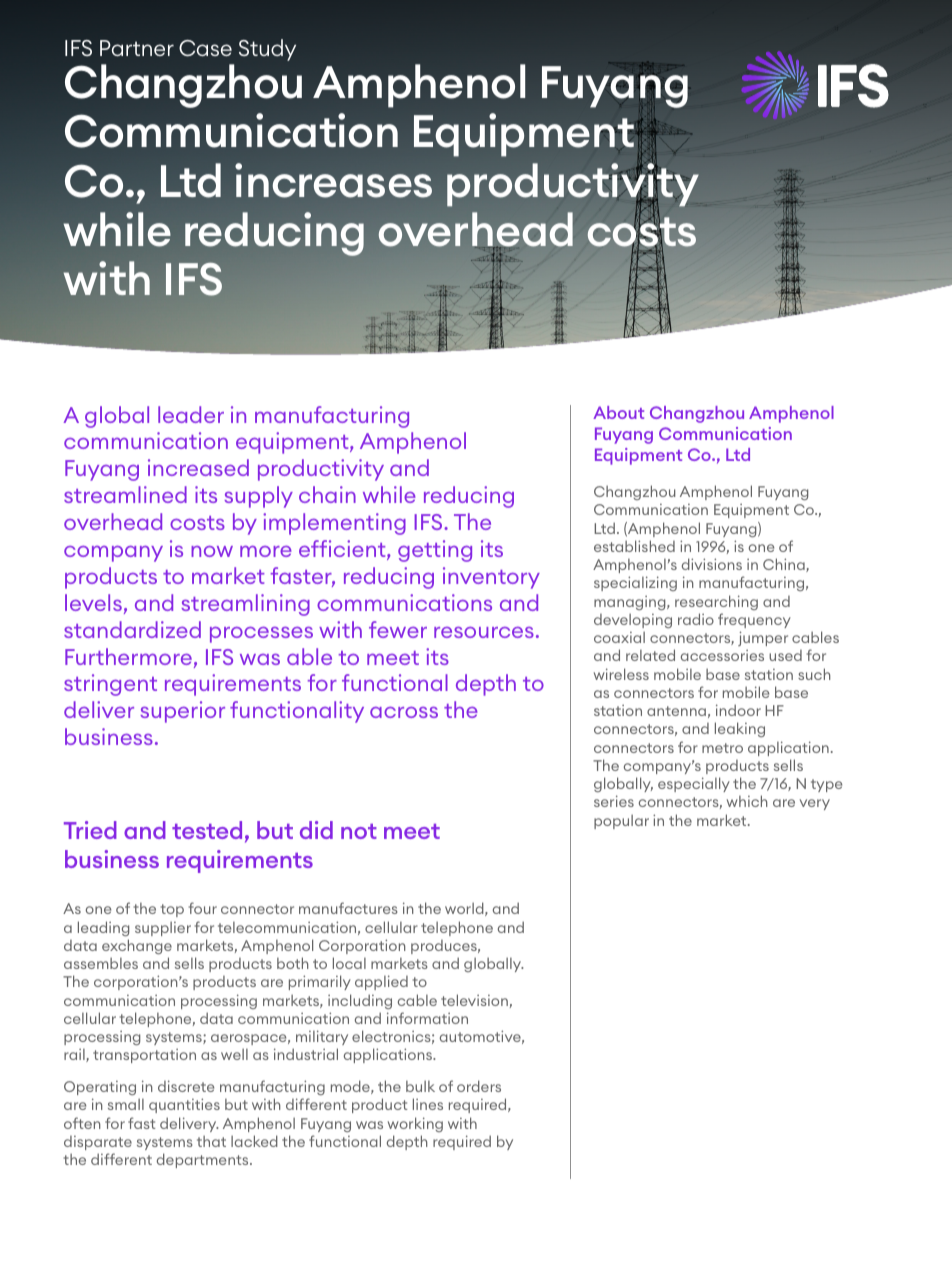 This document has width=952, height=1270. I want to click on tested, so click(207, 830).
